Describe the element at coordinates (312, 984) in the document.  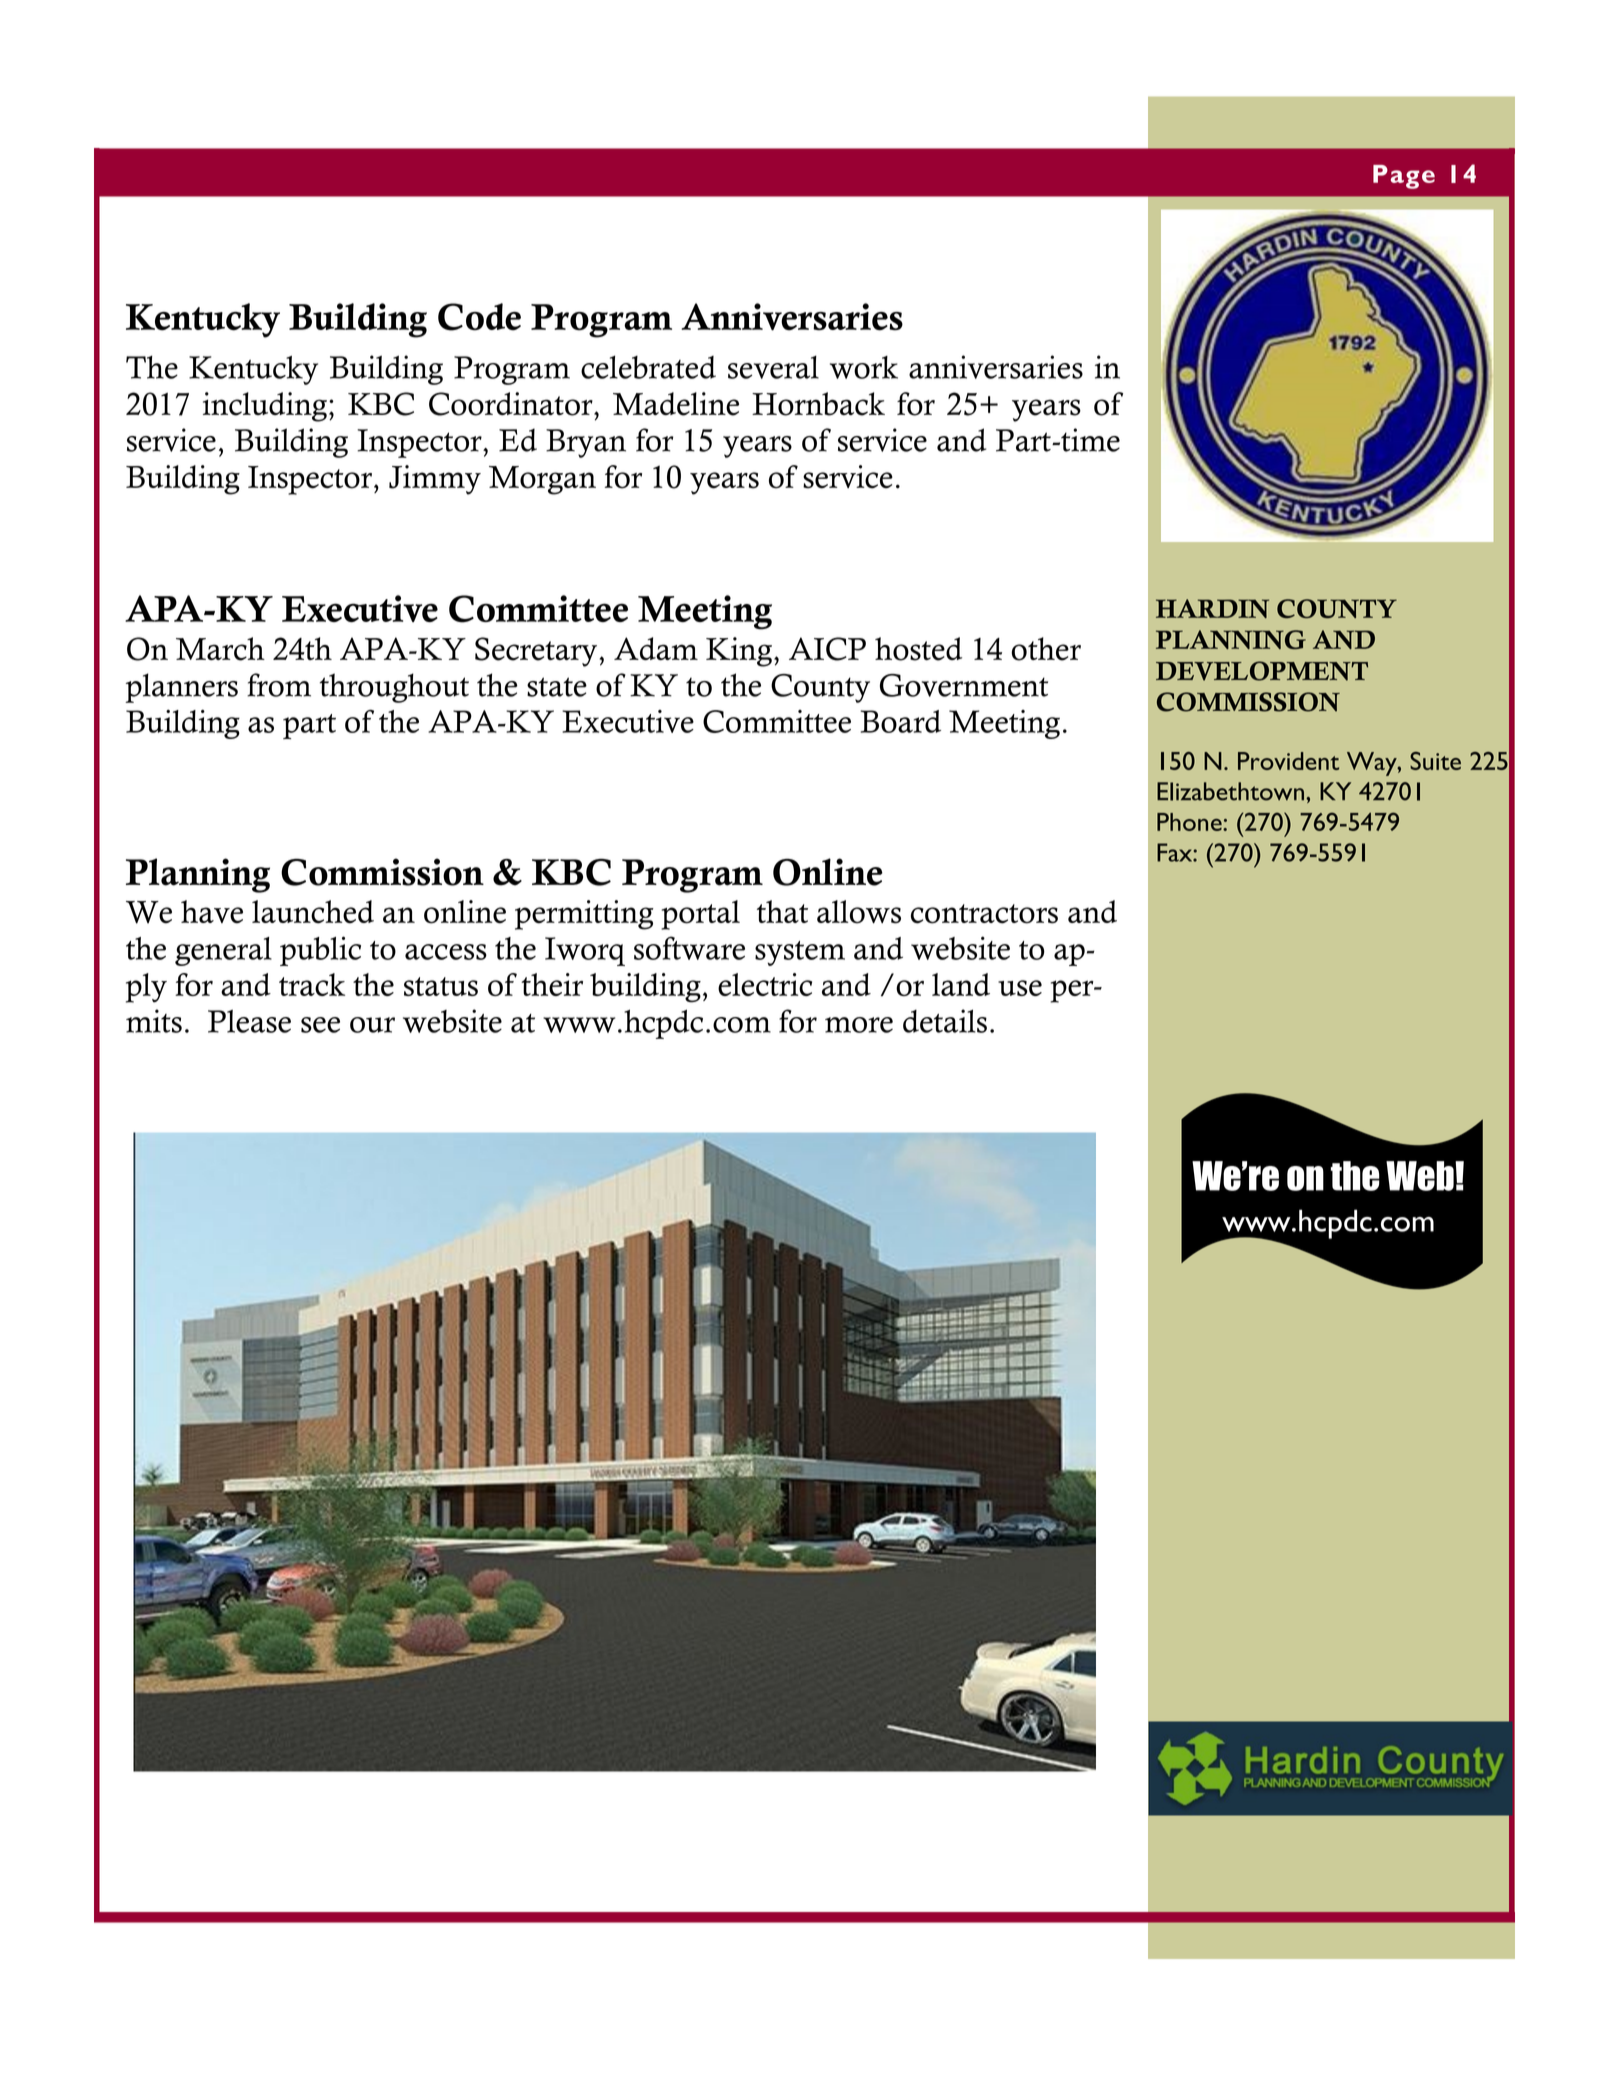
I see `track` at that location.
